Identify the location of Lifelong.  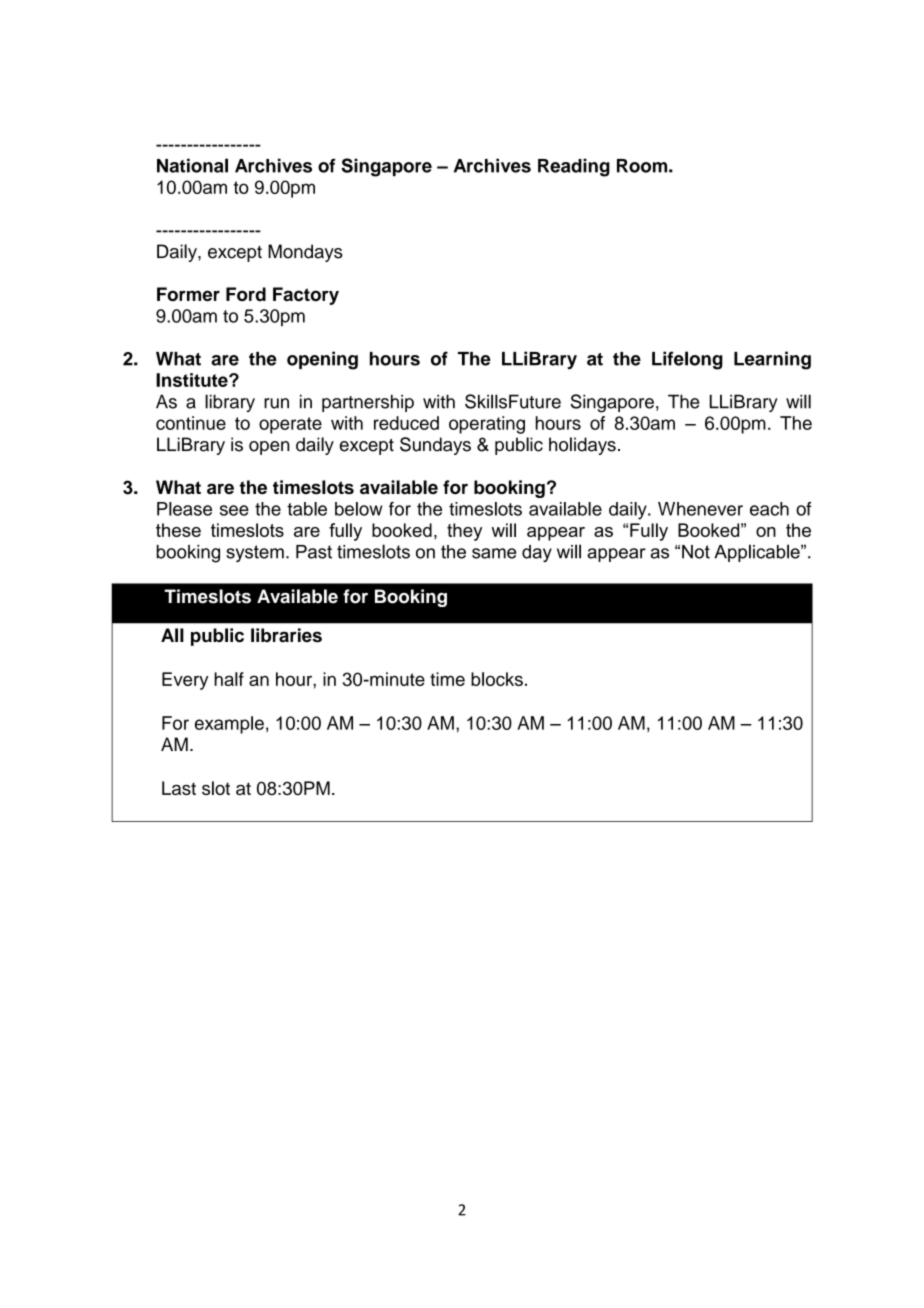
(687, 360).
